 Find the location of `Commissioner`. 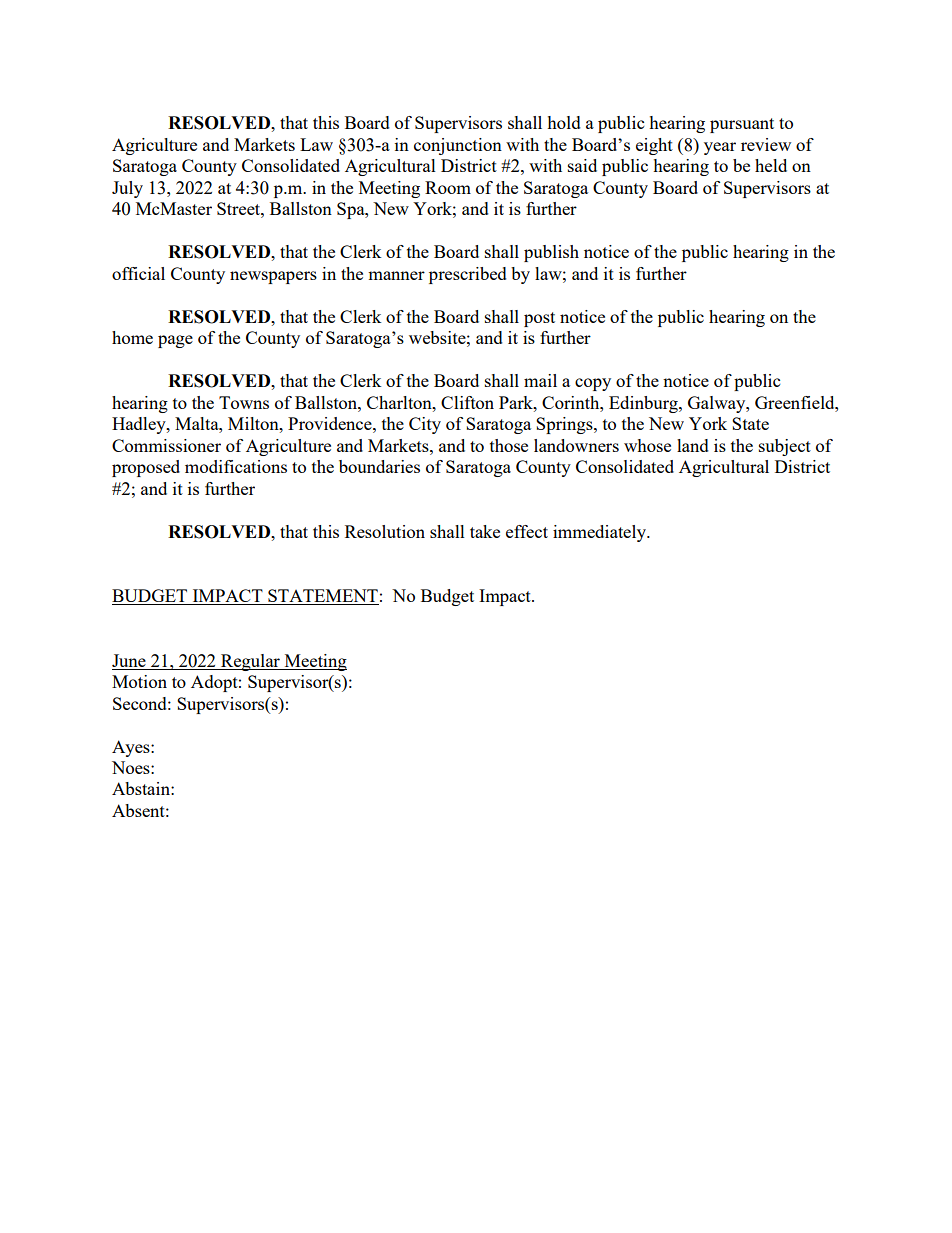

Commissioner is located at coordinates (166, 445).
